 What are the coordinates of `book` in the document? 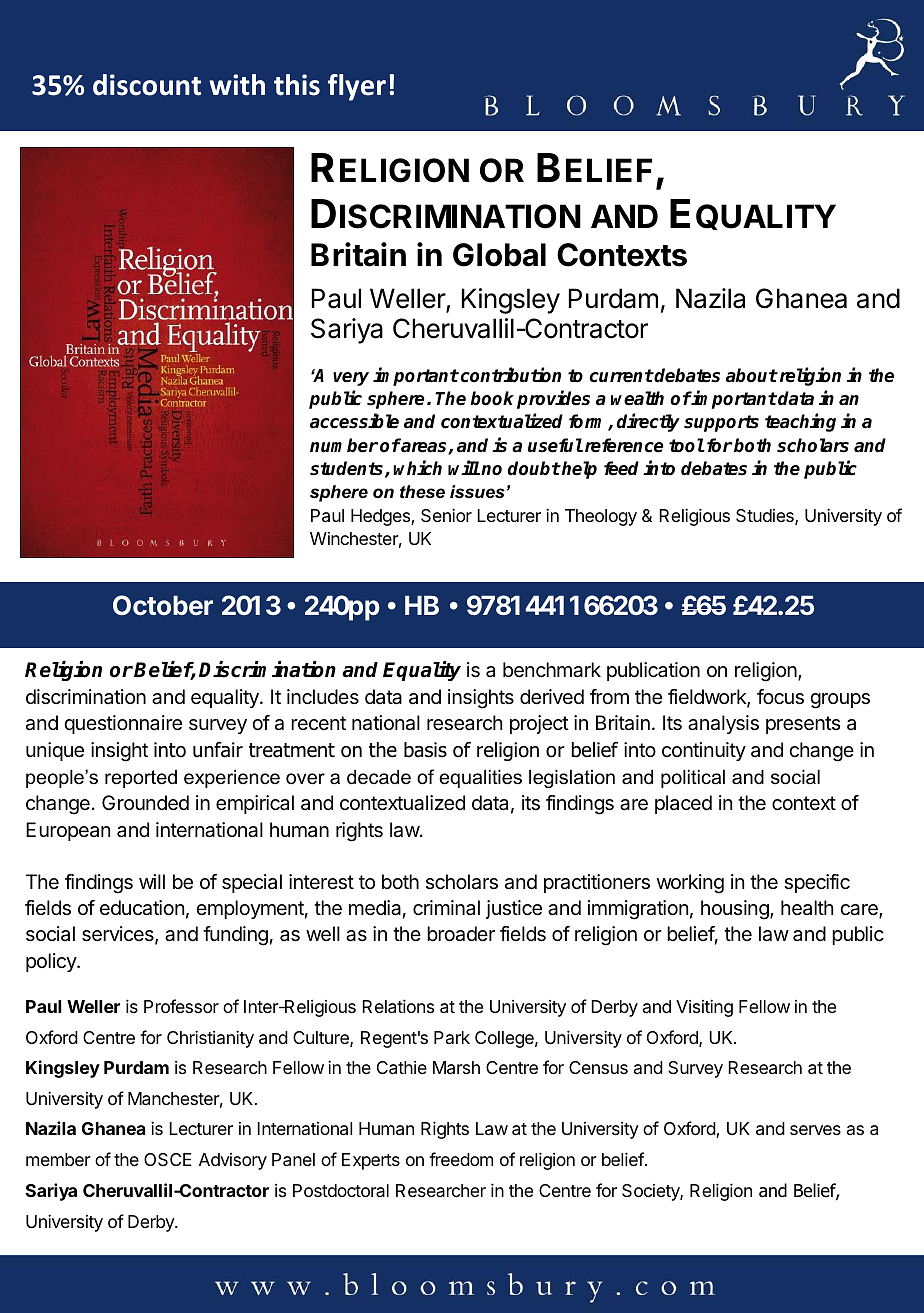 It's located at (492, 398).
